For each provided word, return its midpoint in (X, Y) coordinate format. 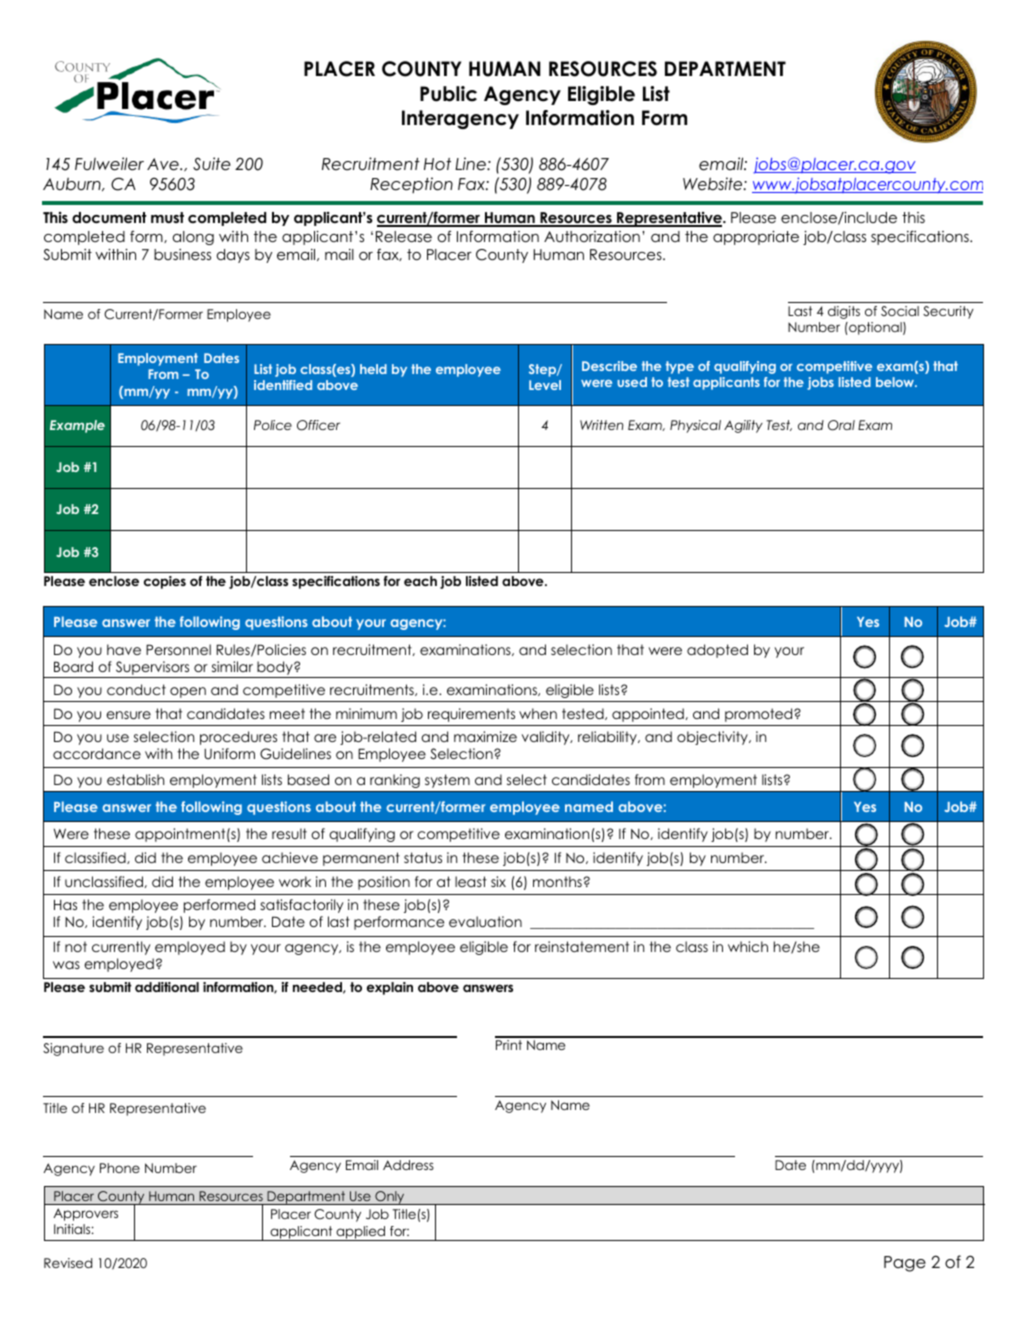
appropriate (756, 238)
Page (905, 1264)
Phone (120, 1168)
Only (390, 1198)
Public (448, 94)
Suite (212, 164)
